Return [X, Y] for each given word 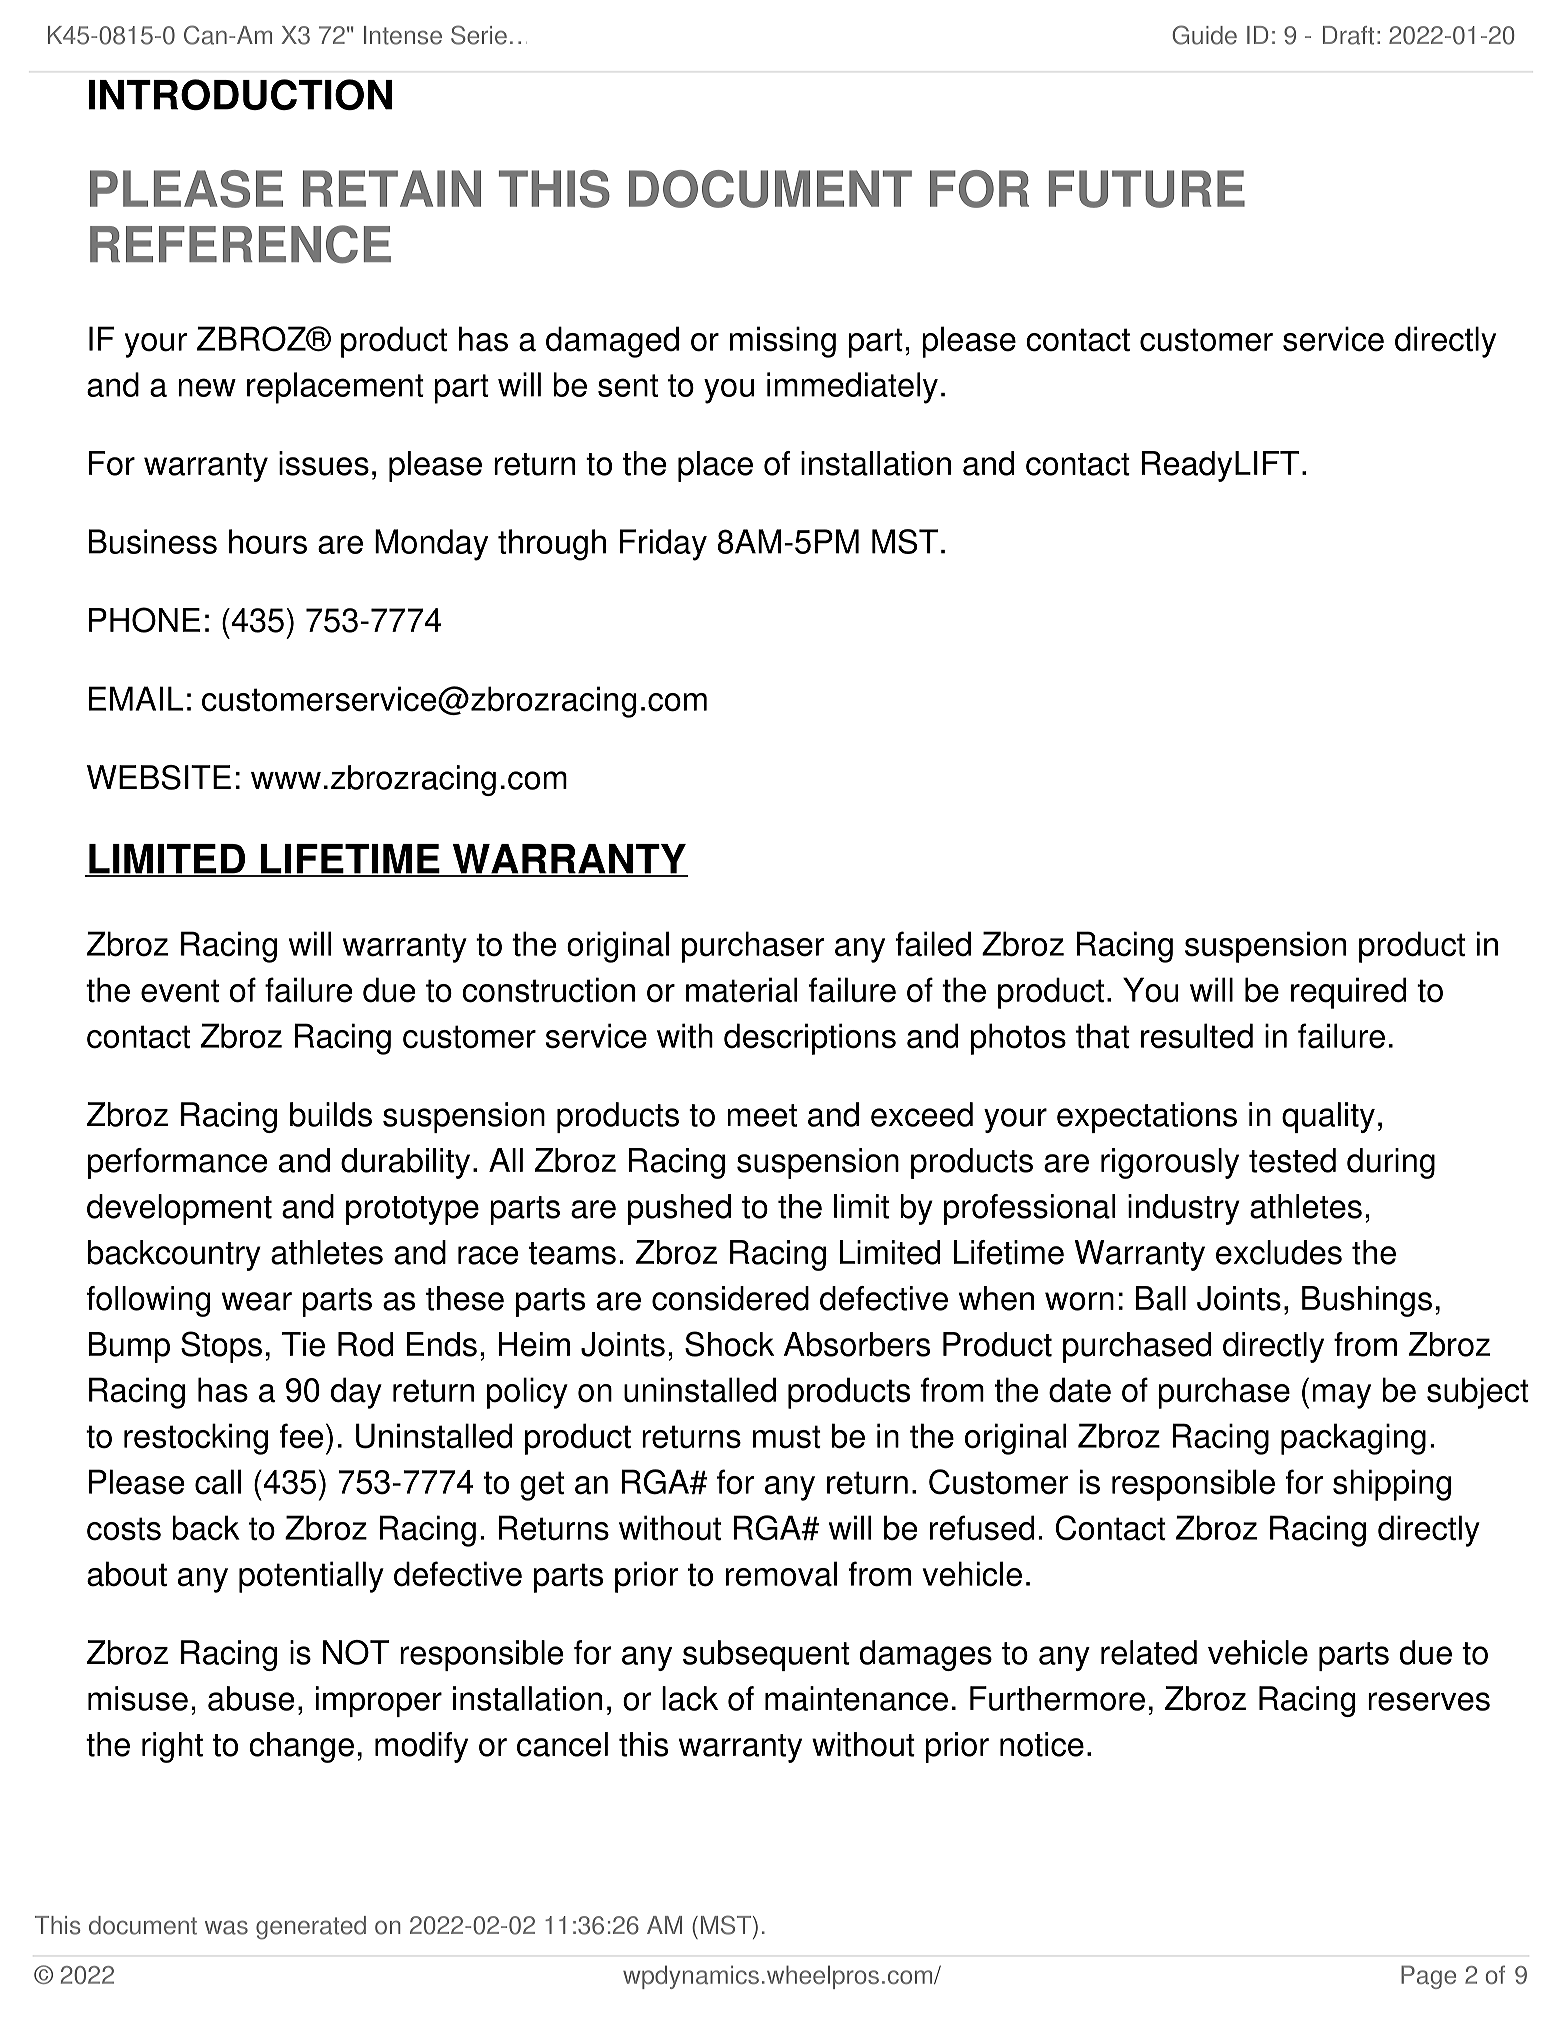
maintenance [856, 1698]
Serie [479, 35]
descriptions [810, 1039]
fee [301, 1436]
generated [311, 1928]
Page [1428, 1977]
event [180, 991]
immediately [852, 388]
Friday [663, 545]
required [1348, 993]
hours [268, 541]
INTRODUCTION [240, 94]
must [787, 1437]
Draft [1348, 35]
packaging [1353, 1439]
